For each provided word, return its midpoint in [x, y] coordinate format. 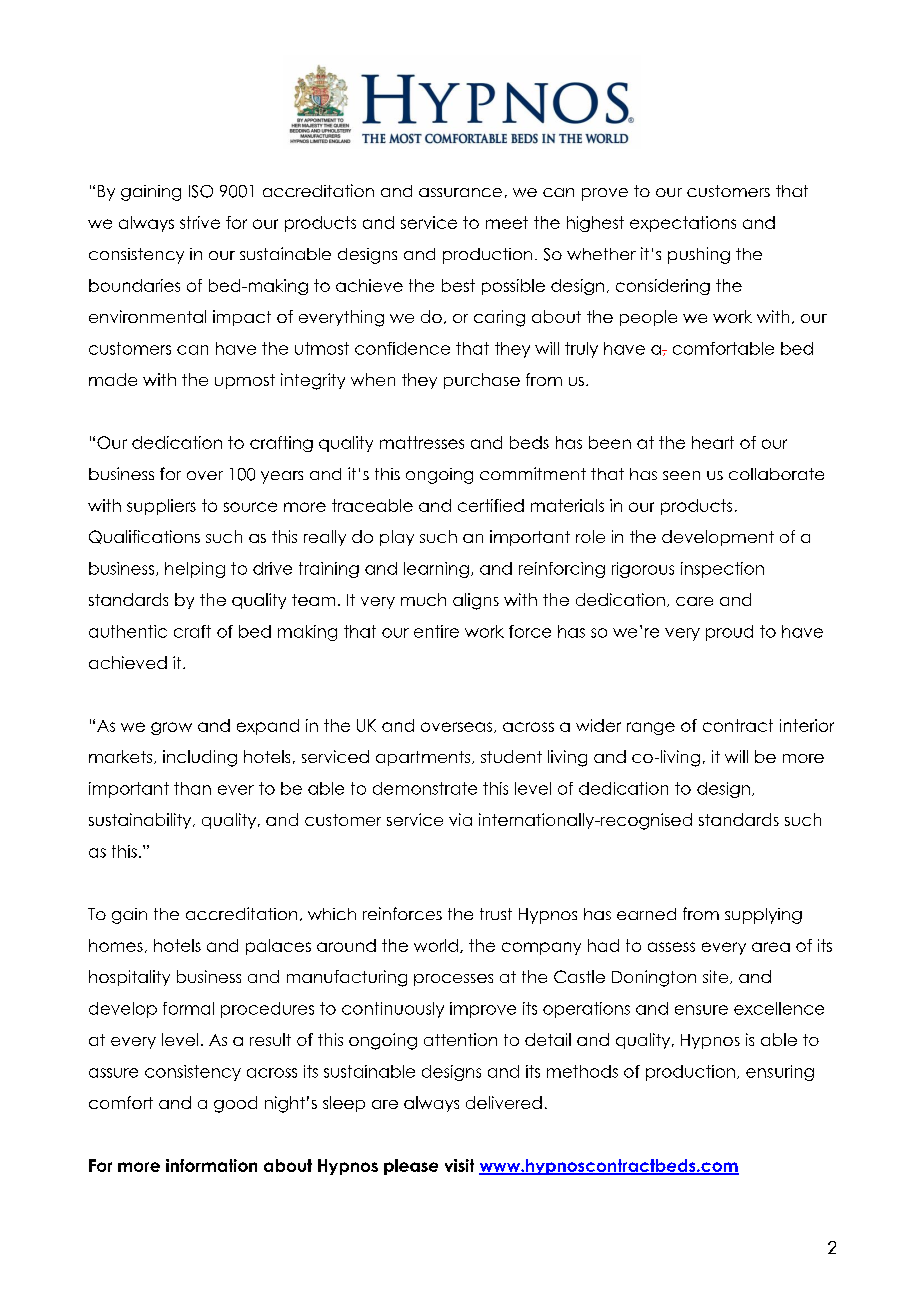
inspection [722, 570]
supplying [763, 916]
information [211, 1165]
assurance [460, 192]
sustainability [141, 821]
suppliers [161, 507]
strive [200, 222]
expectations [683, 224]
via [460, 819]
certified [491, 505]
